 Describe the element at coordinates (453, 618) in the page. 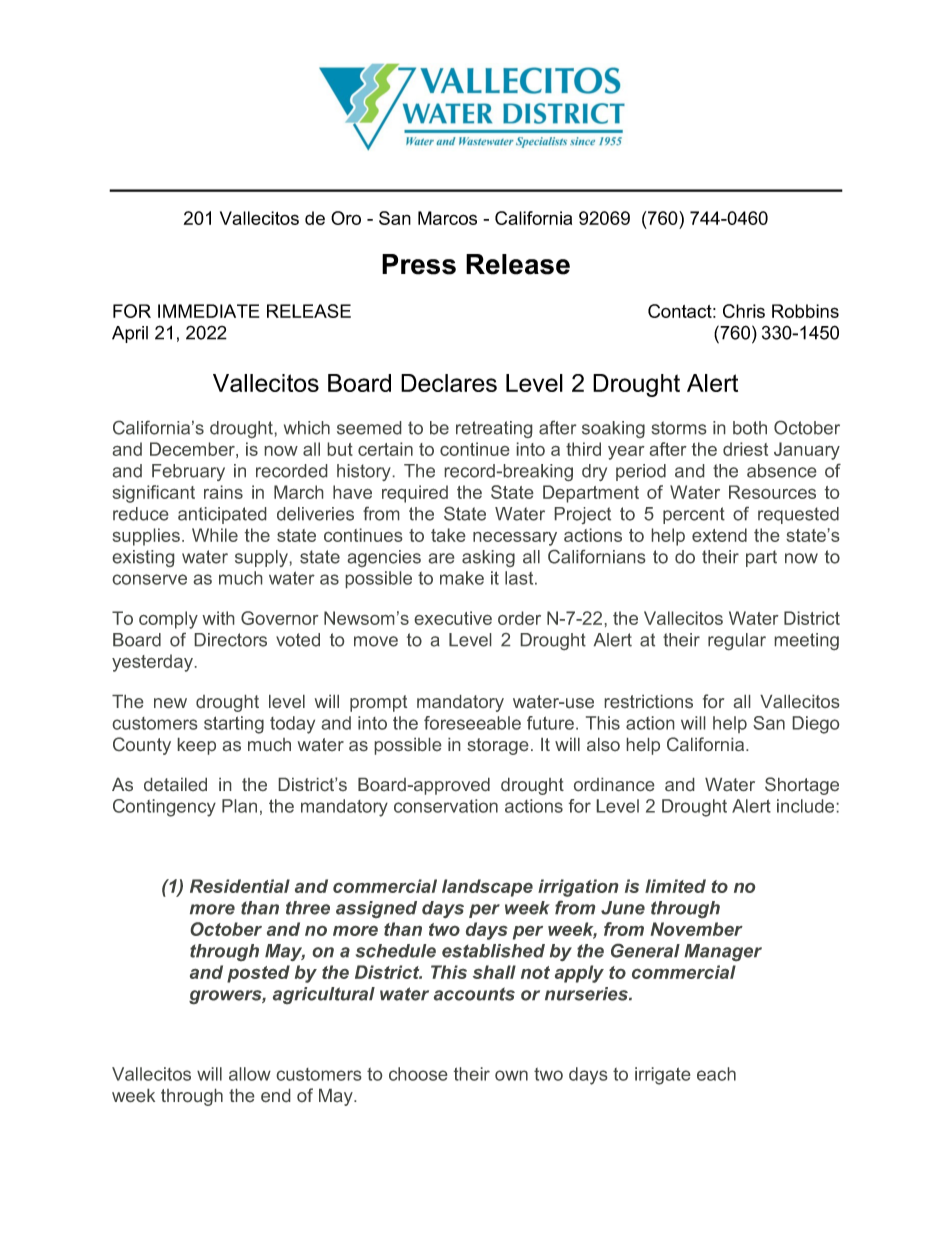

I see `executive` at that location.
